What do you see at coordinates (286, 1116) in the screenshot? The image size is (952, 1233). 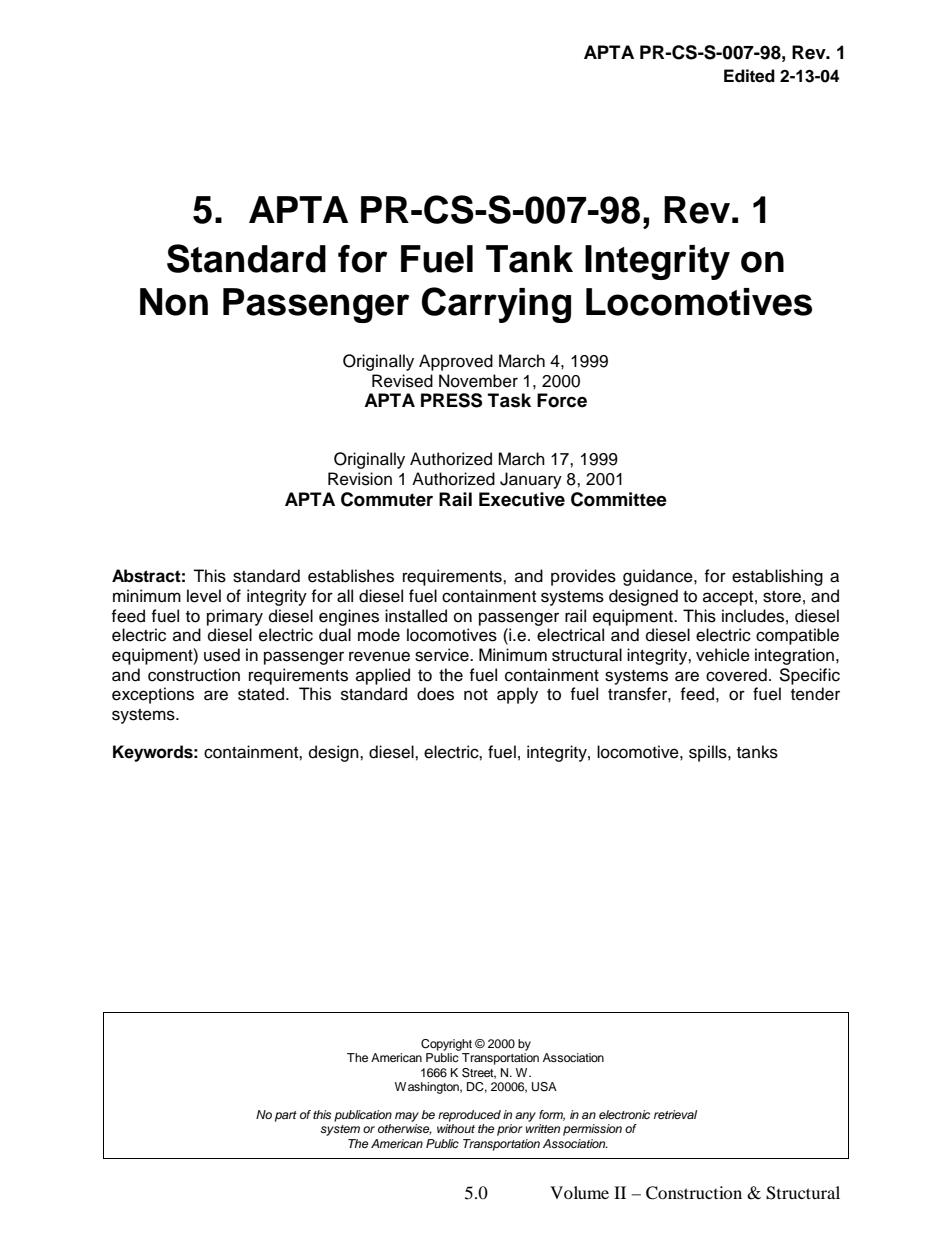 I see `part` at bounding box center [286, 1116].
